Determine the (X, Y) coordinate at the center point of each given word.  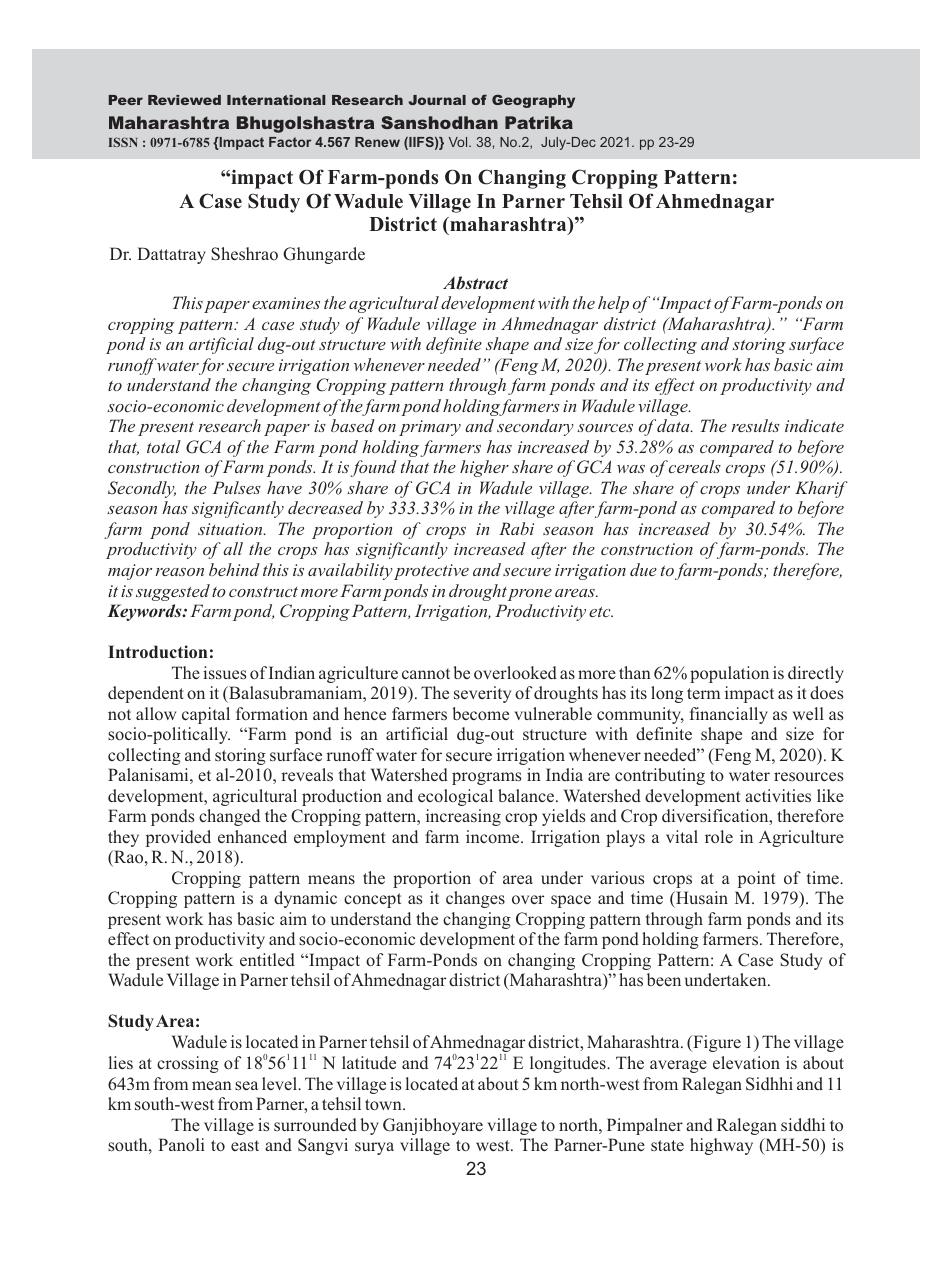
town (384, 1105)
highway (721, 1146)
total (164, 446)
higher (484, 468)
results (756, 425)
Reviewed (184, 100)
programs (486, 778)
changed (229, 817)
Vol (459, 142)
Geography (533, 101)
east (245, 1145)
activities (778, 795)
